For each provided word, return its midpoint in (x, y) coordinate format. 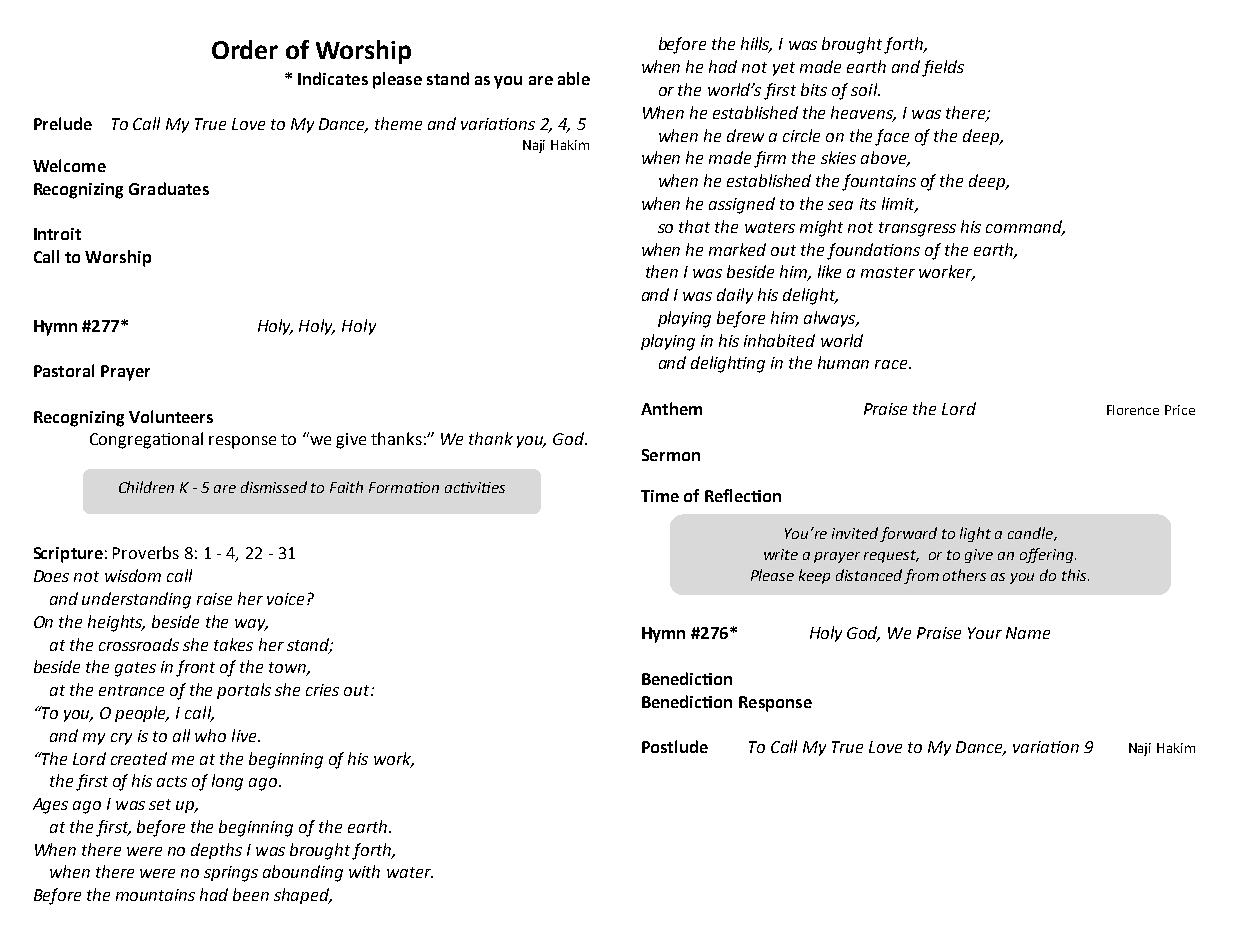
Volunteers (171, 416)
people (142, 714)
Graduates (169, 188)
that (694, 226)
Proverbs (146, 552)
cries (322, 690)
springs (231, 874)
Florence (1133, 410)
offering (1048, 555)
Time (660, 496)
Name (1028, 633)
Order (245, 49)
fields (943, 68)
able (574, 78)
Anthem (671, 408)
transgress (917, 229)
